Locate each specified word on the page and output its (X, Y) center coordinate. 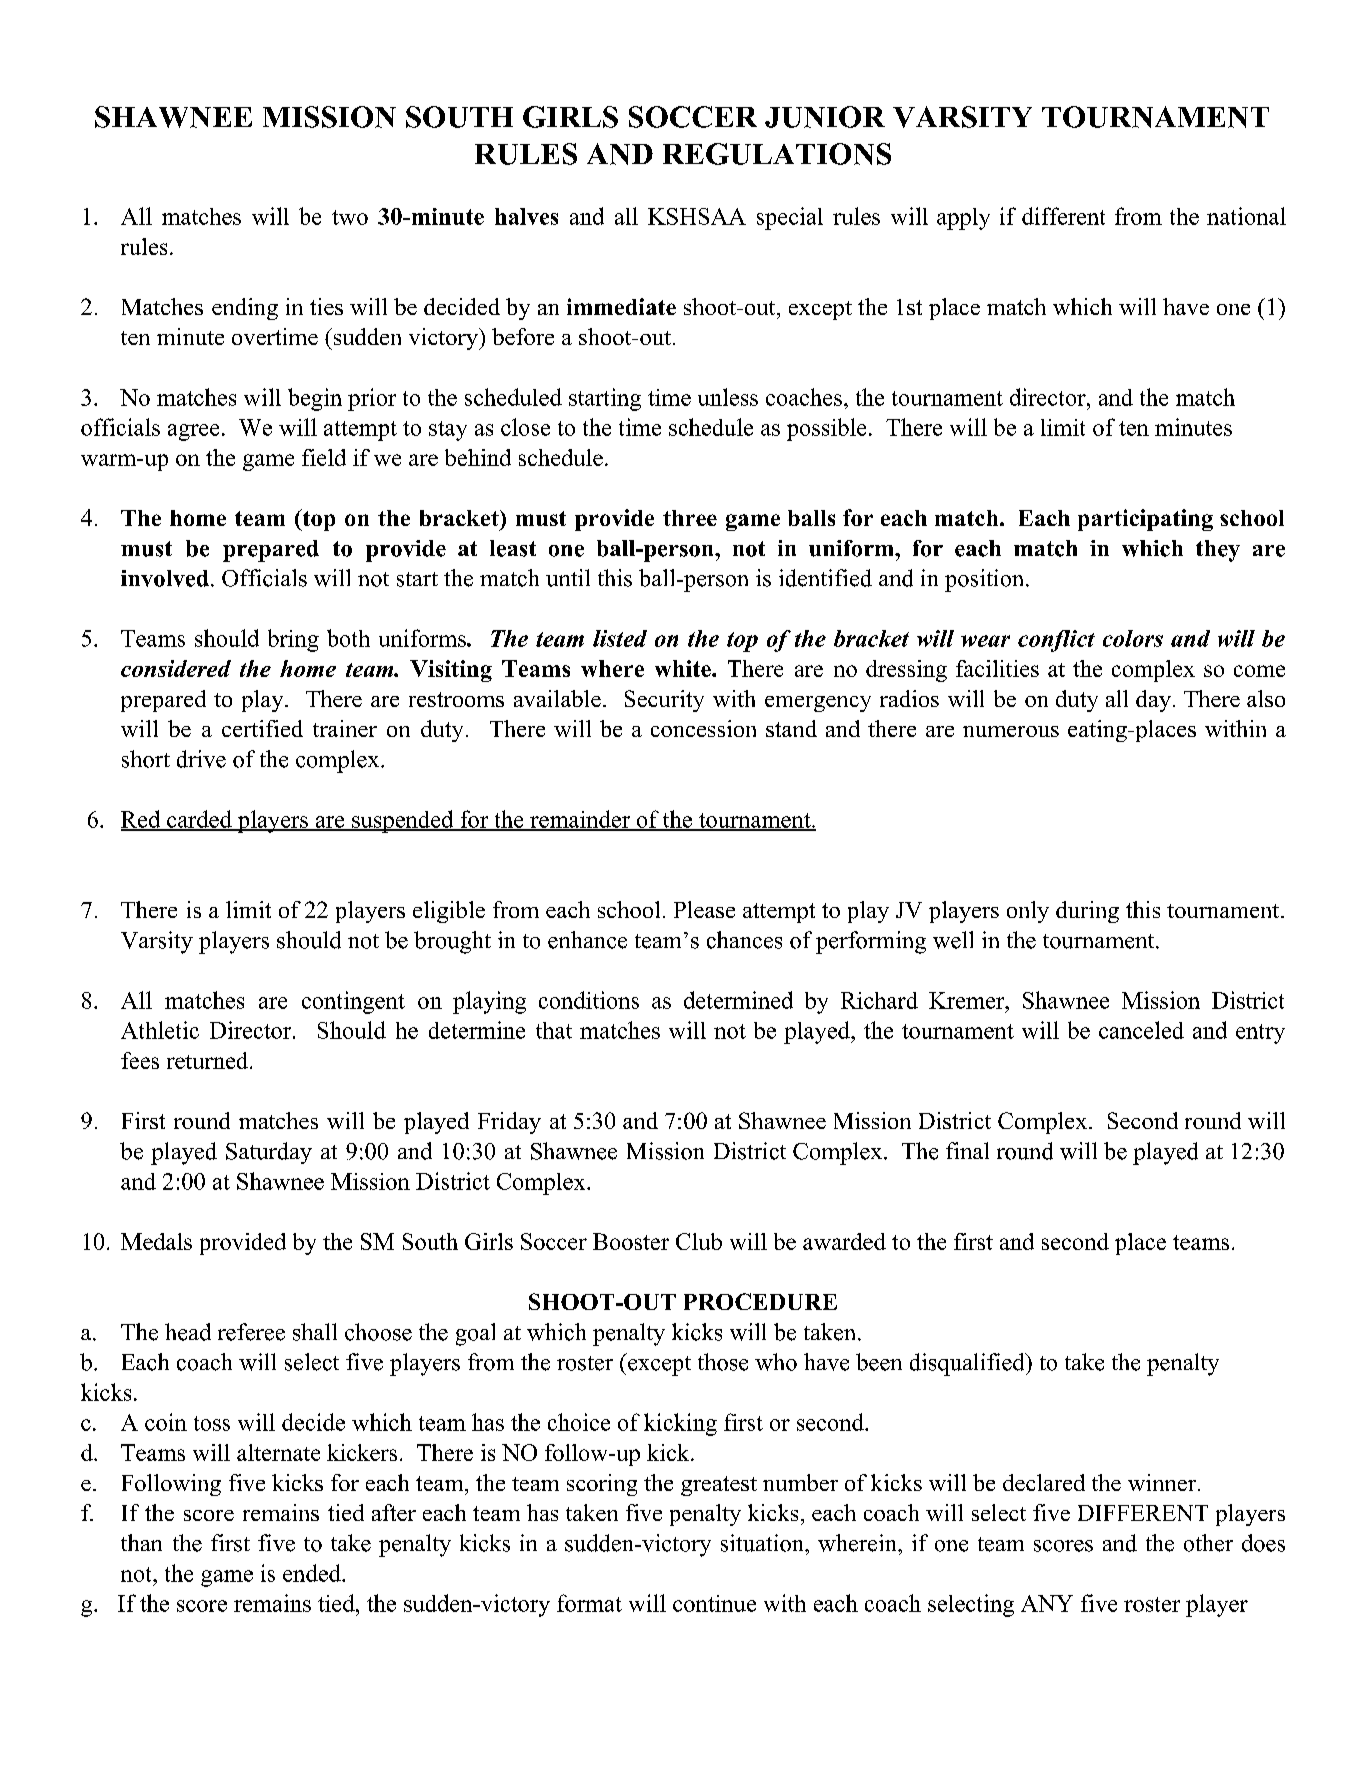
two (350, 217)
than (141, 1542)
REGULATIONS (777, 154)
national (1246, 216)
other (1208, 1543)
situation (763, 1543)
